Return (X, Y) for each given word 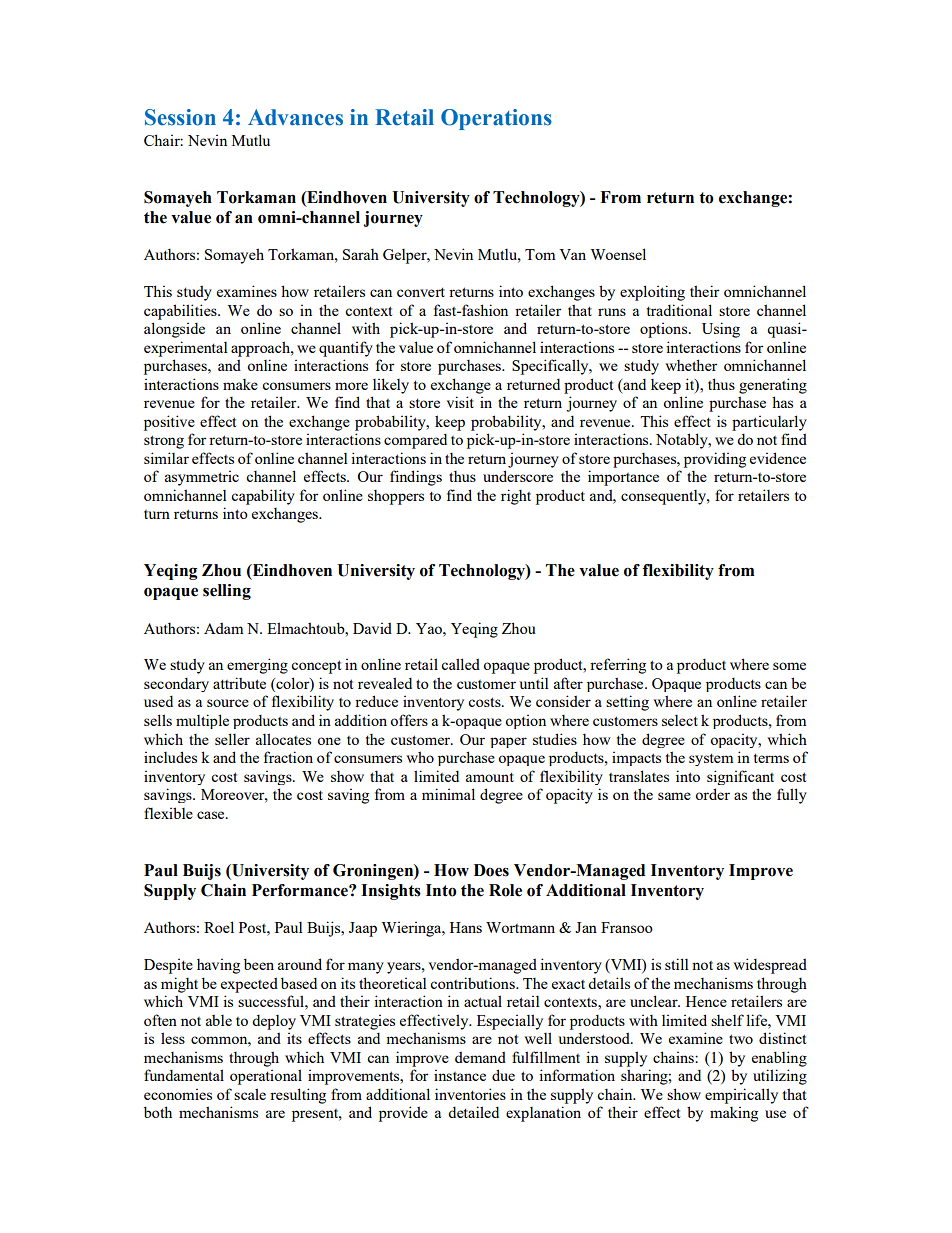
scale (250, 1094)
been (259, 964)
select (680, 720)
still (676, 964)
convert (421, 292)
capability (263, 497)
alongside (174, 330)
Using (721, 330)
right (516, 497)
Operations (496, 119)
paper (508, 742)
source (228, 703)
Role (505, 890)
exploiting (652, 293)
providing (715, 460)
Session (180, 117)
